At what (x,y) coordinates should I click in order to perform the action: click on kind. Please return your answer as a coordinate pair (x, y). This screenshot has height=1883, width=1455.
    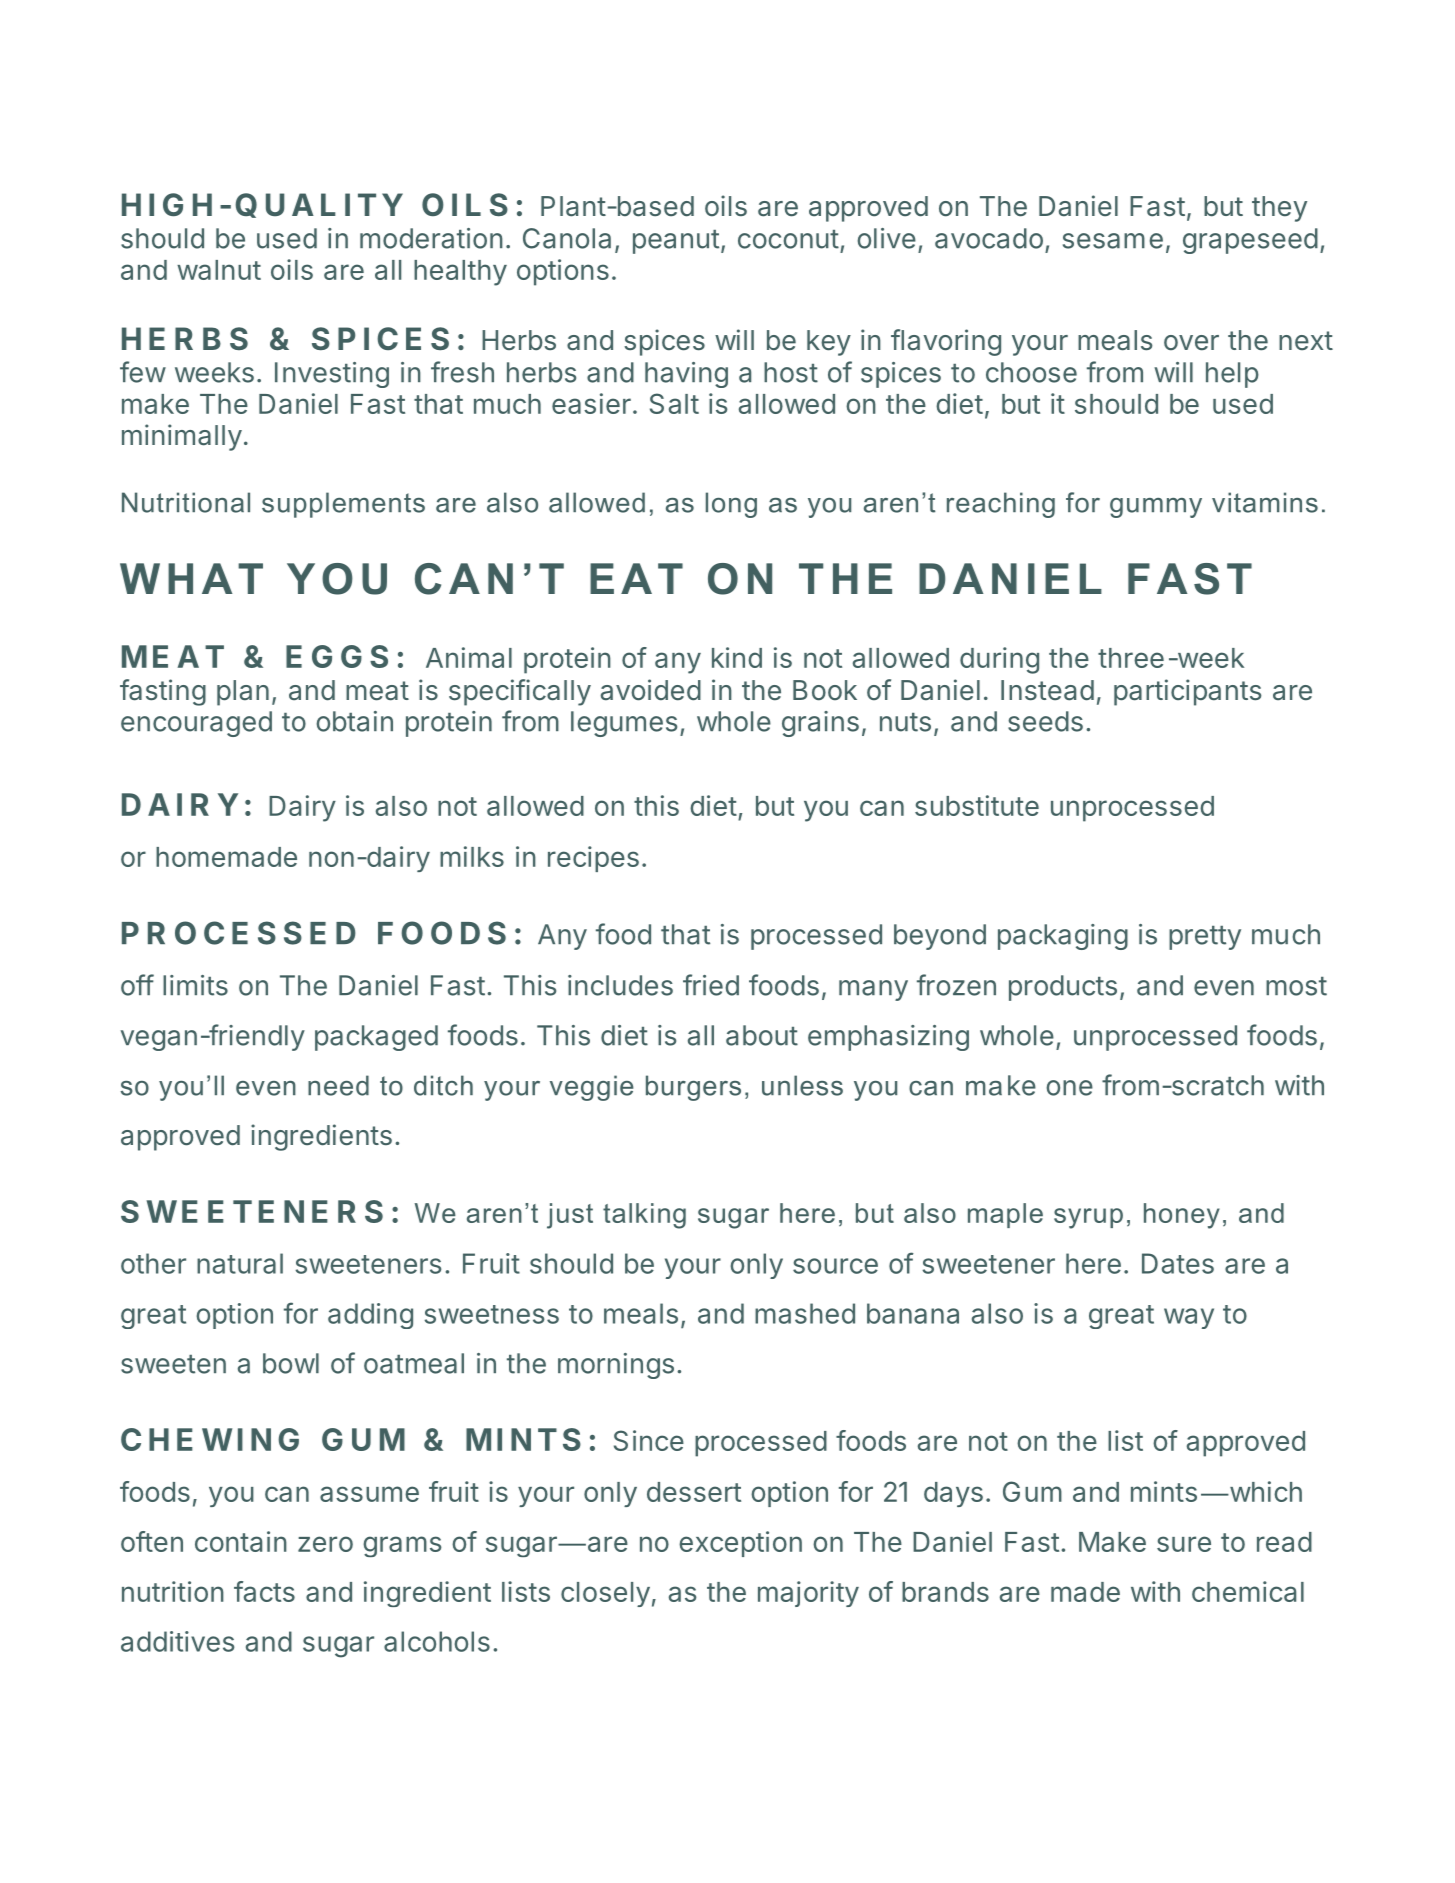
    Looking at the image, I should click on (737, 657).
